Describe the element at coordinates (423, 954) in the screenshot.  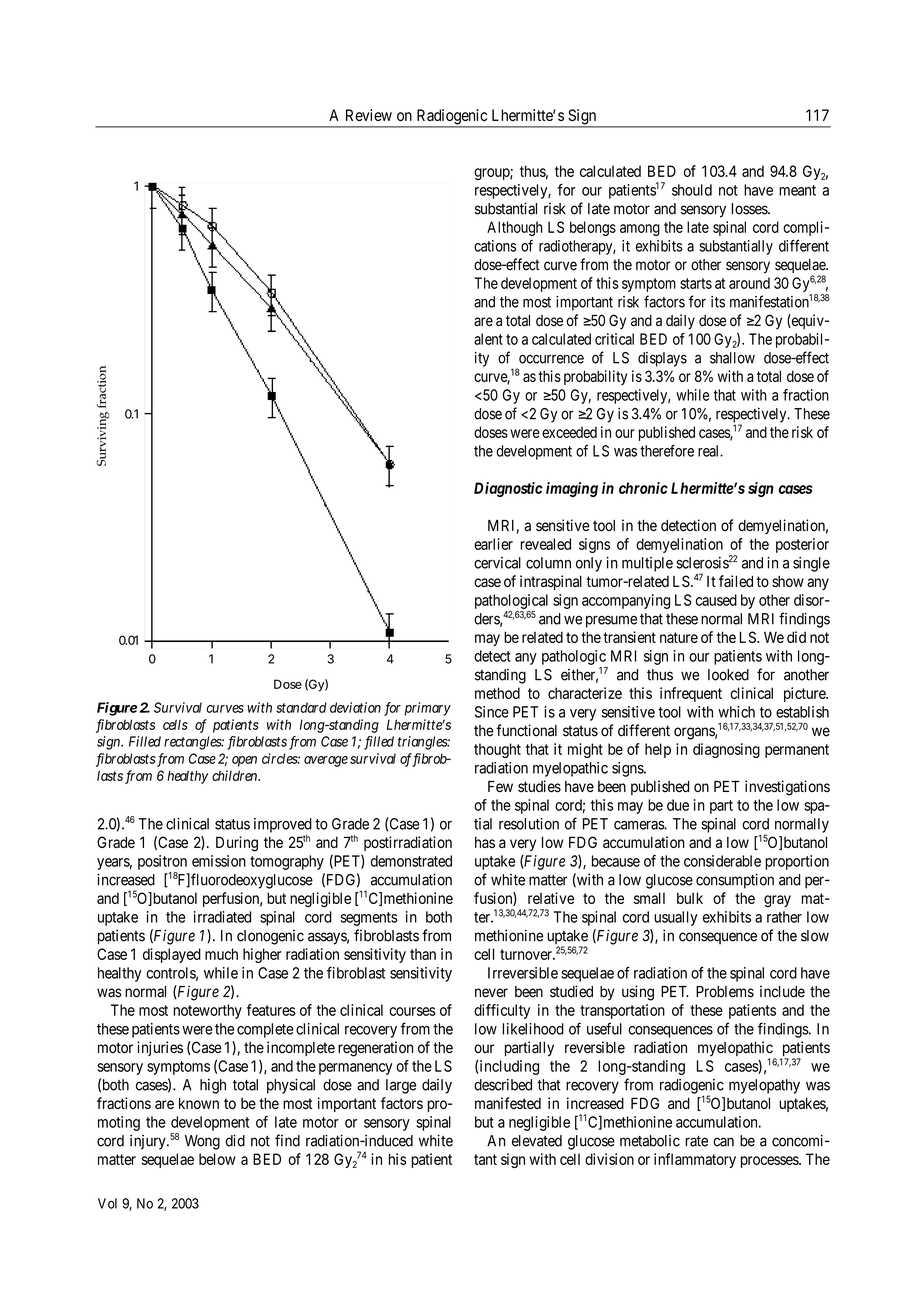
I see `than` at that location.
